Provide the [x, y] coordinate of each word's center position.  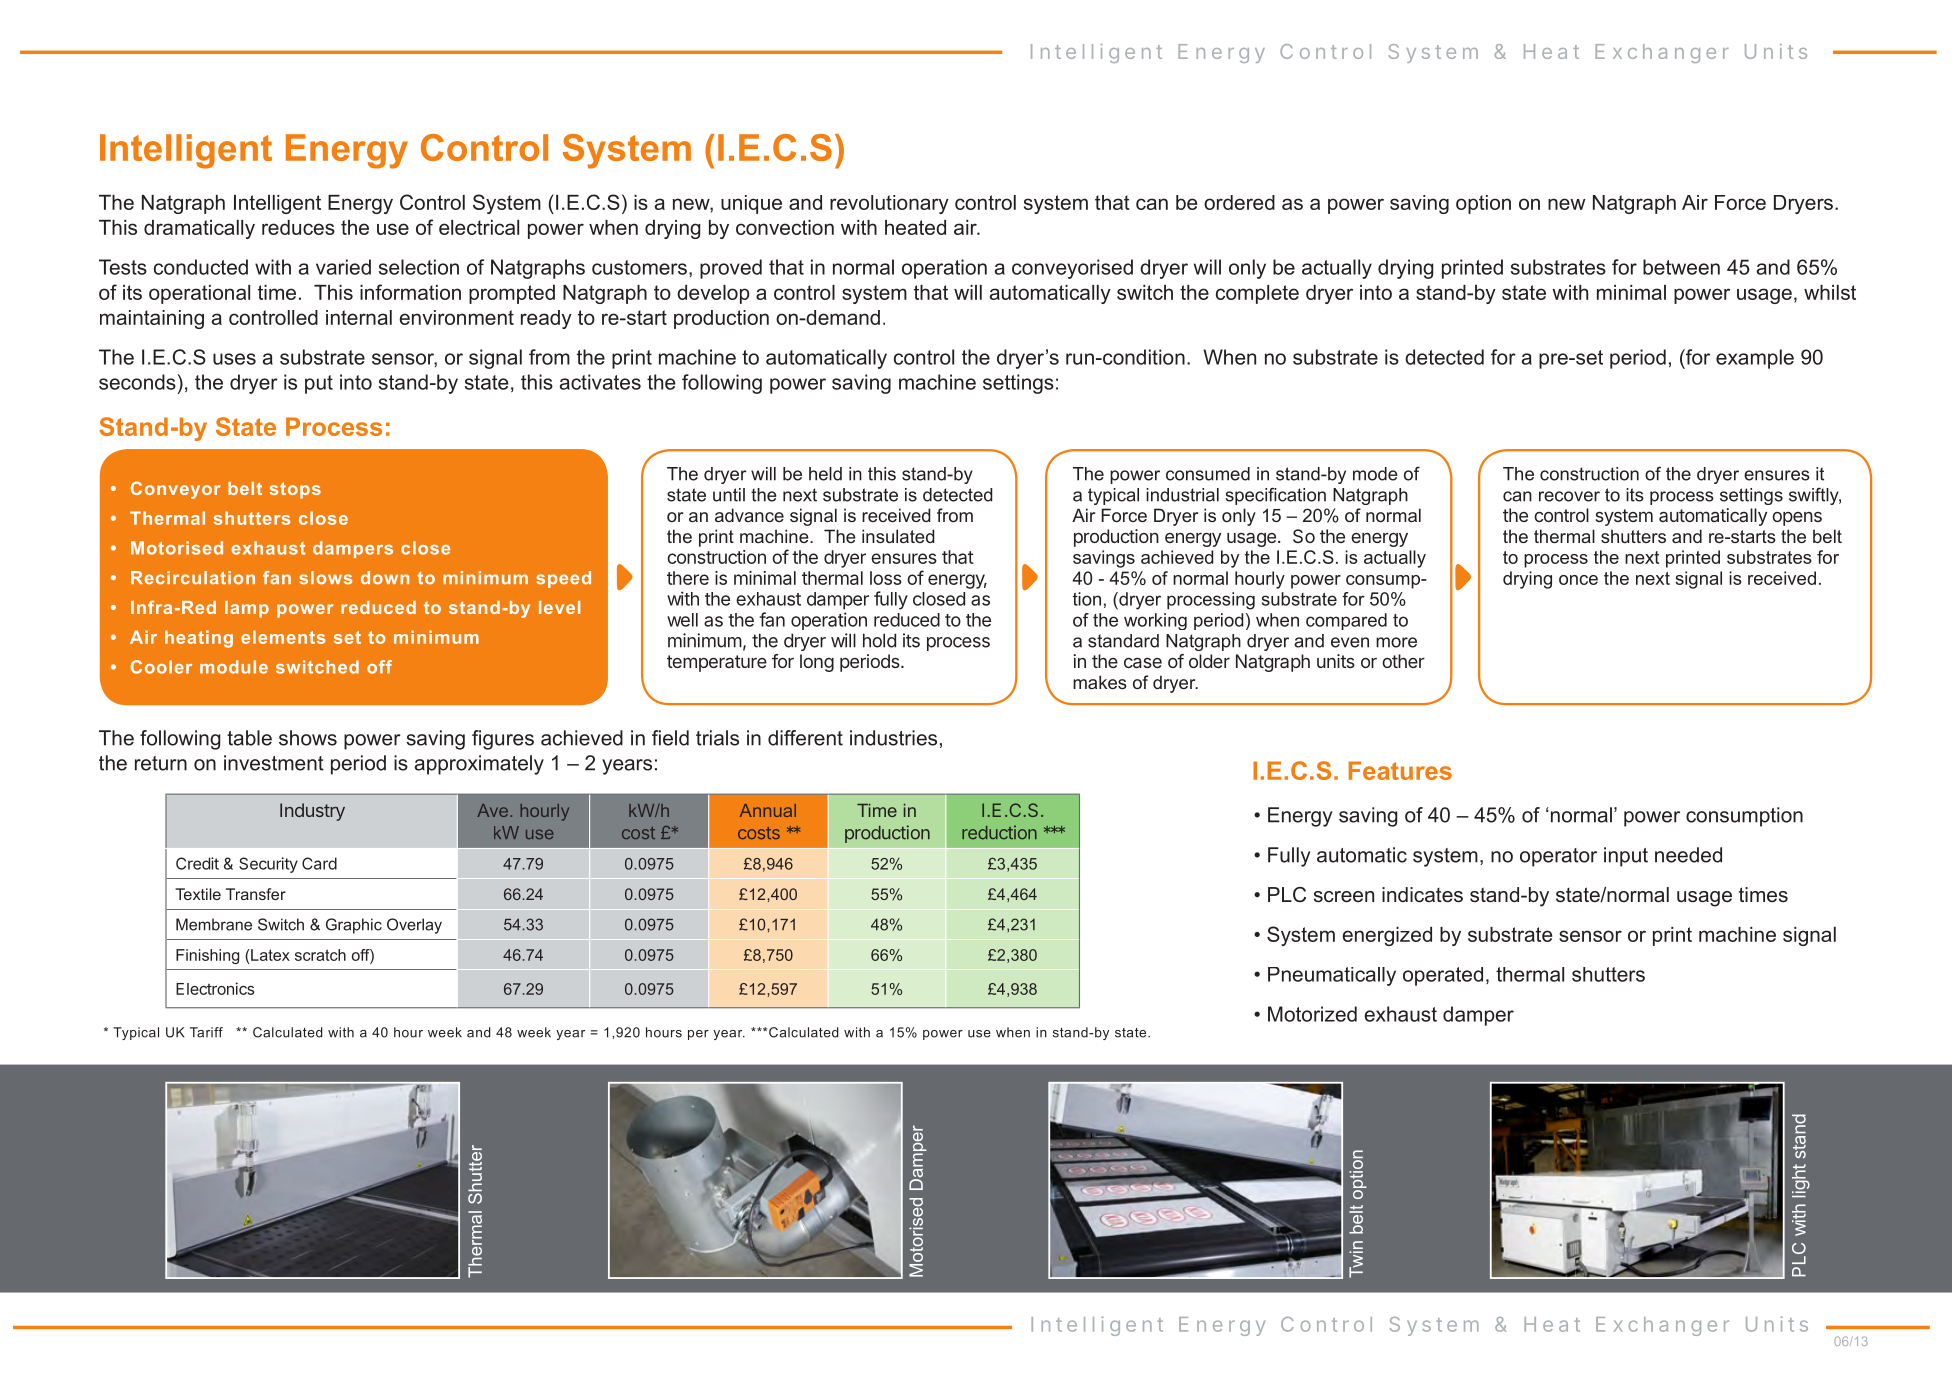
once [1578, 580]
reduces [298, 227]
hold [879, 640]
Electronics [215, 988]
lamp [247, 609]
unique [751, 204]
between [1681, 267]
